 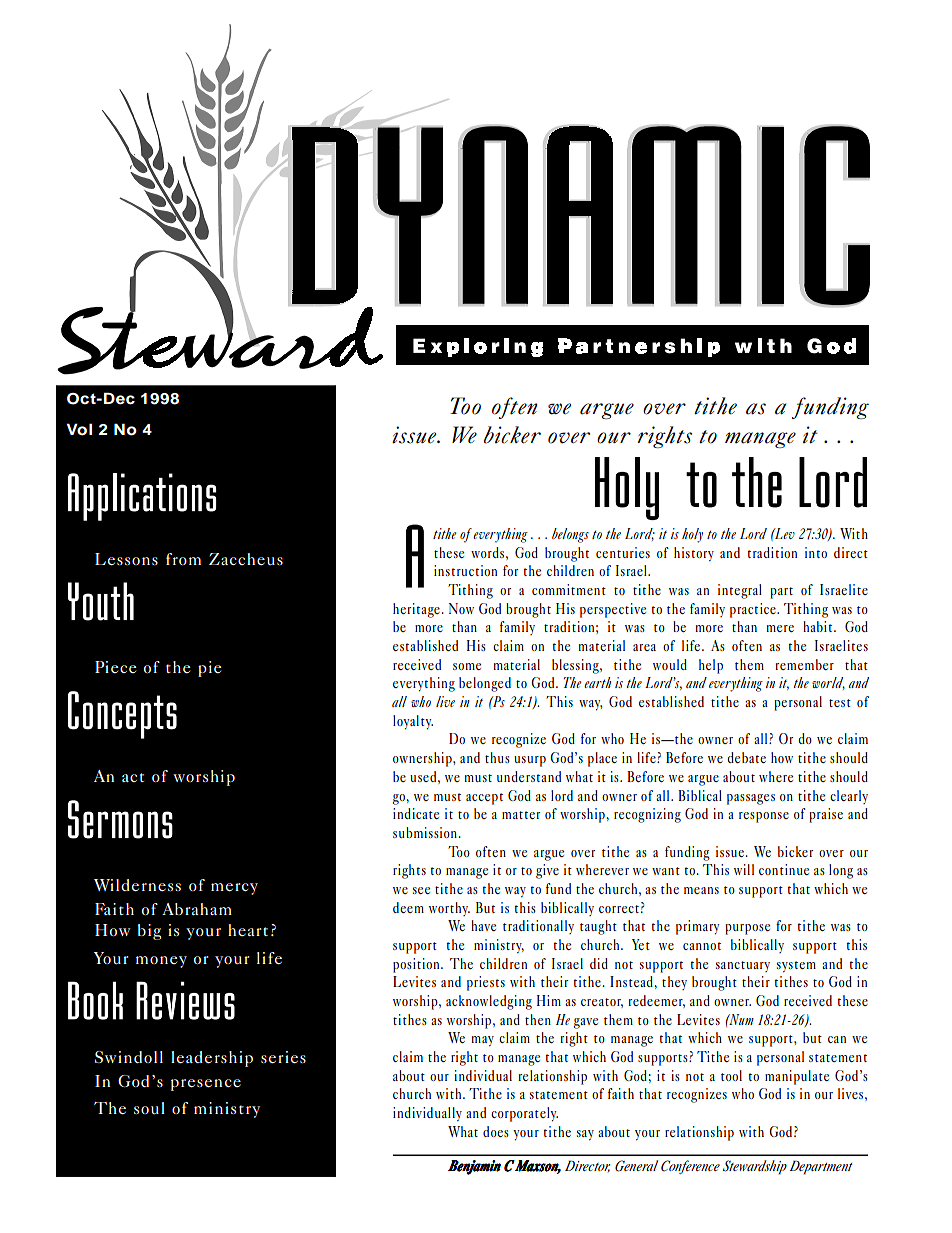 What do you see at coordinates (465, 570) in the document?
I see `instruction` at bounding box center [465, 570].
